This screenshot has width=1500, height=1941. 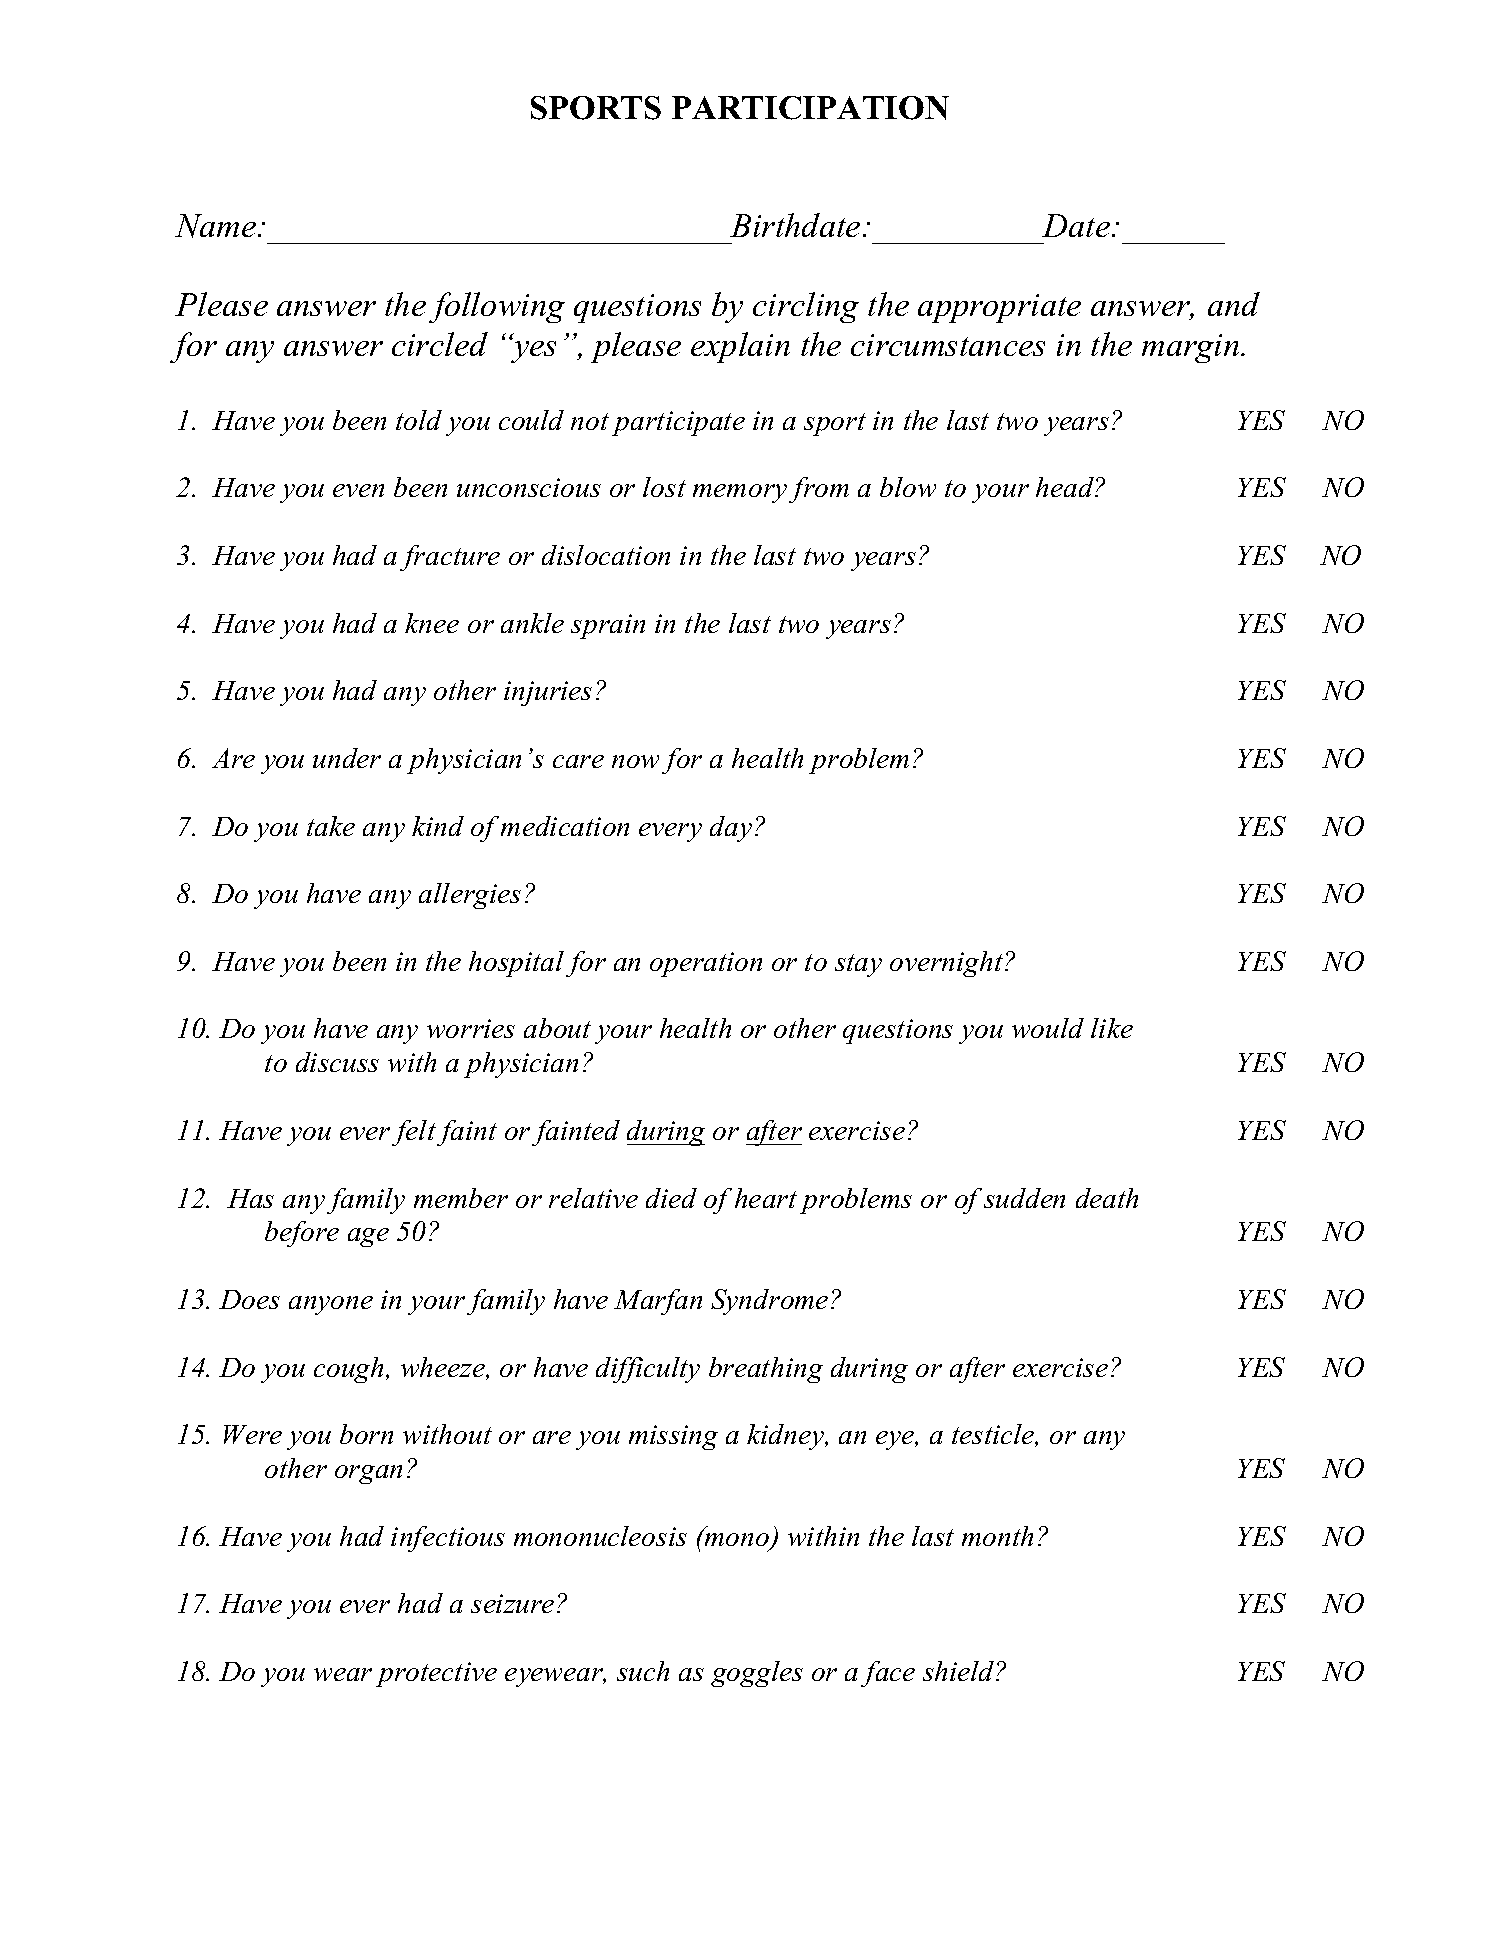 What do you see at coordinates (1107, 1198) in the screenshot?
I see `death` at bounding box center [1107, 1198].
